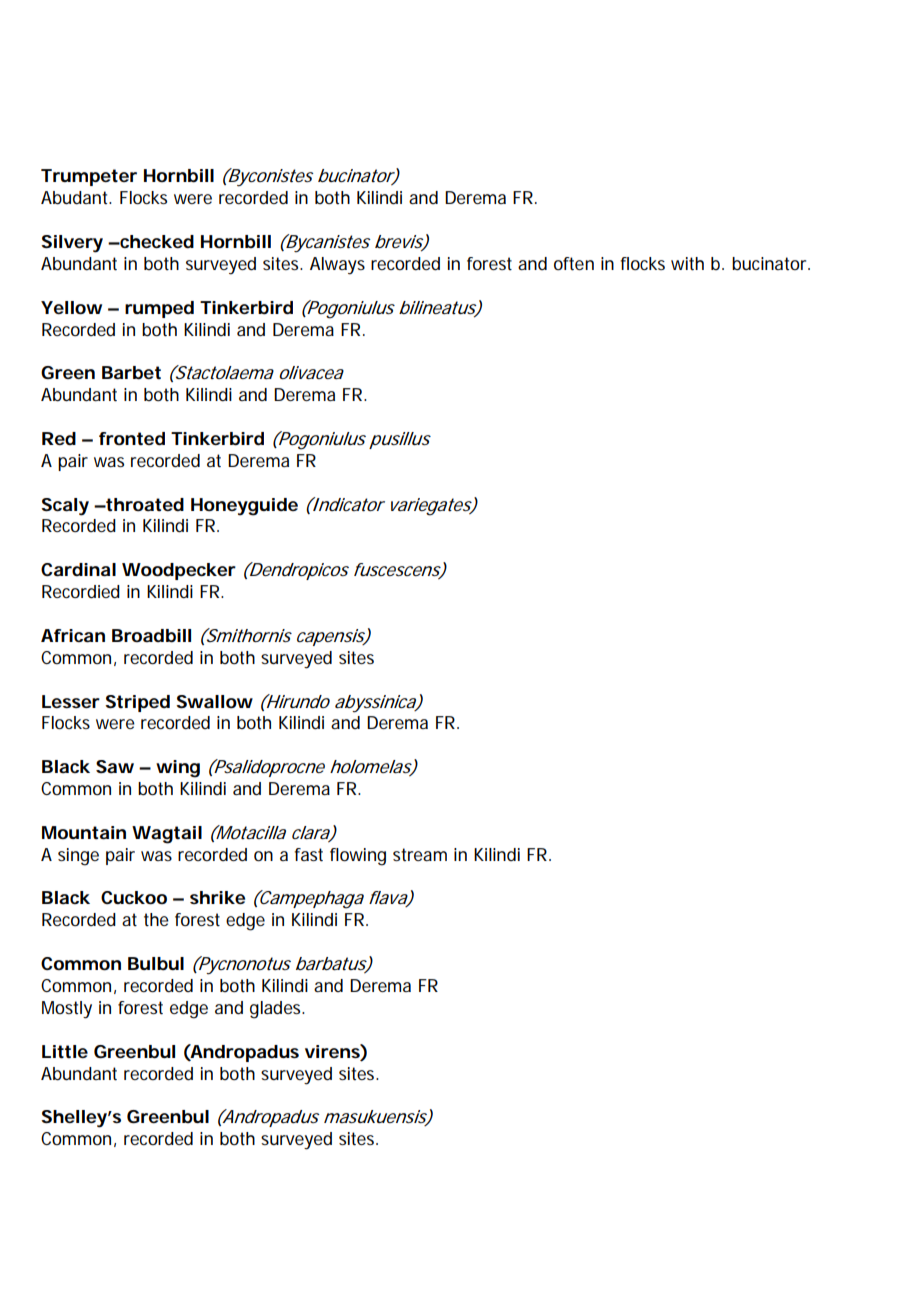 The width and height of the image is (924, 1308). Describe the element at coordinates (687, 264) in the image. I see `with` at that location.
